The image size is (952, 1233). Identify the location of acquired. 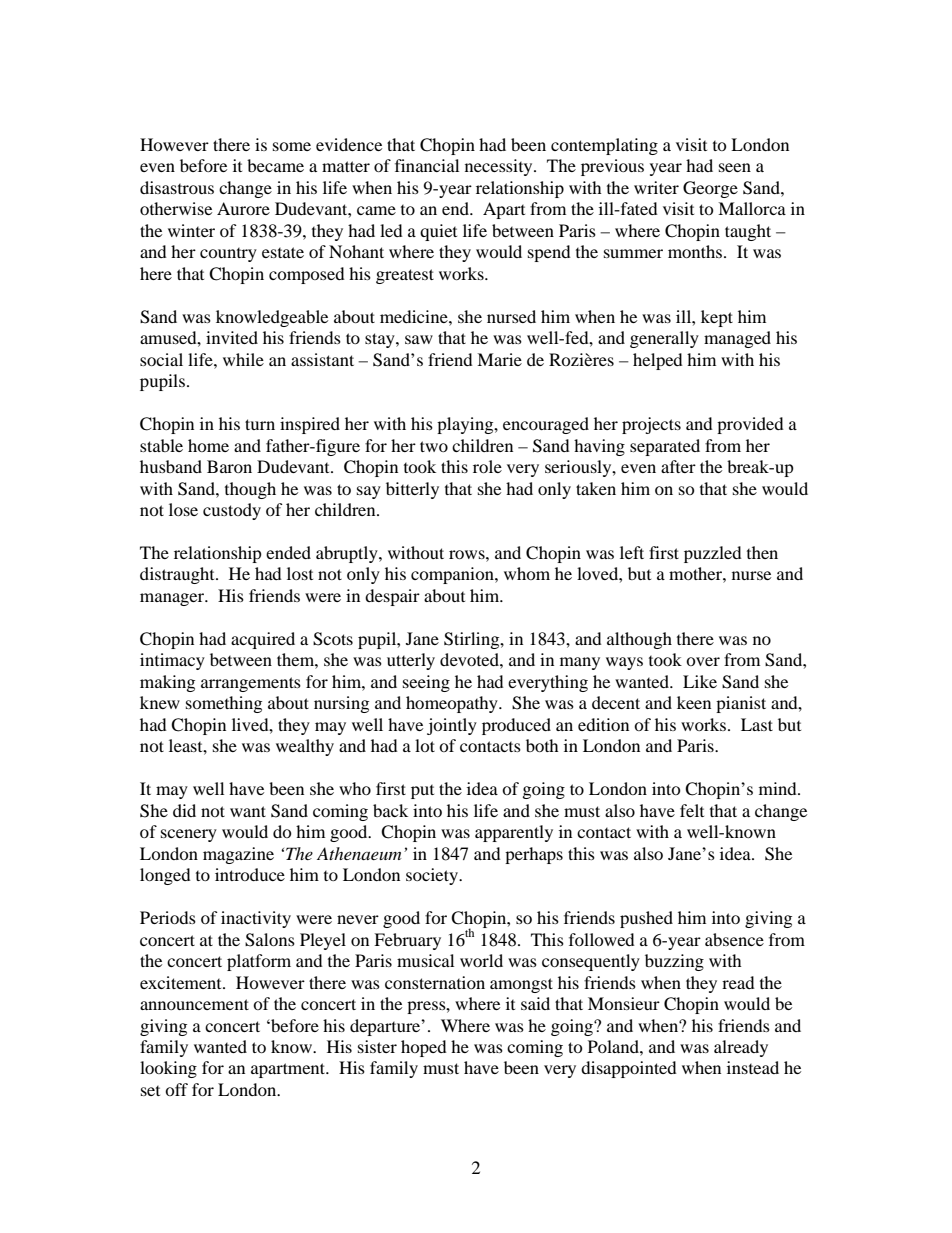
(263, 640).
